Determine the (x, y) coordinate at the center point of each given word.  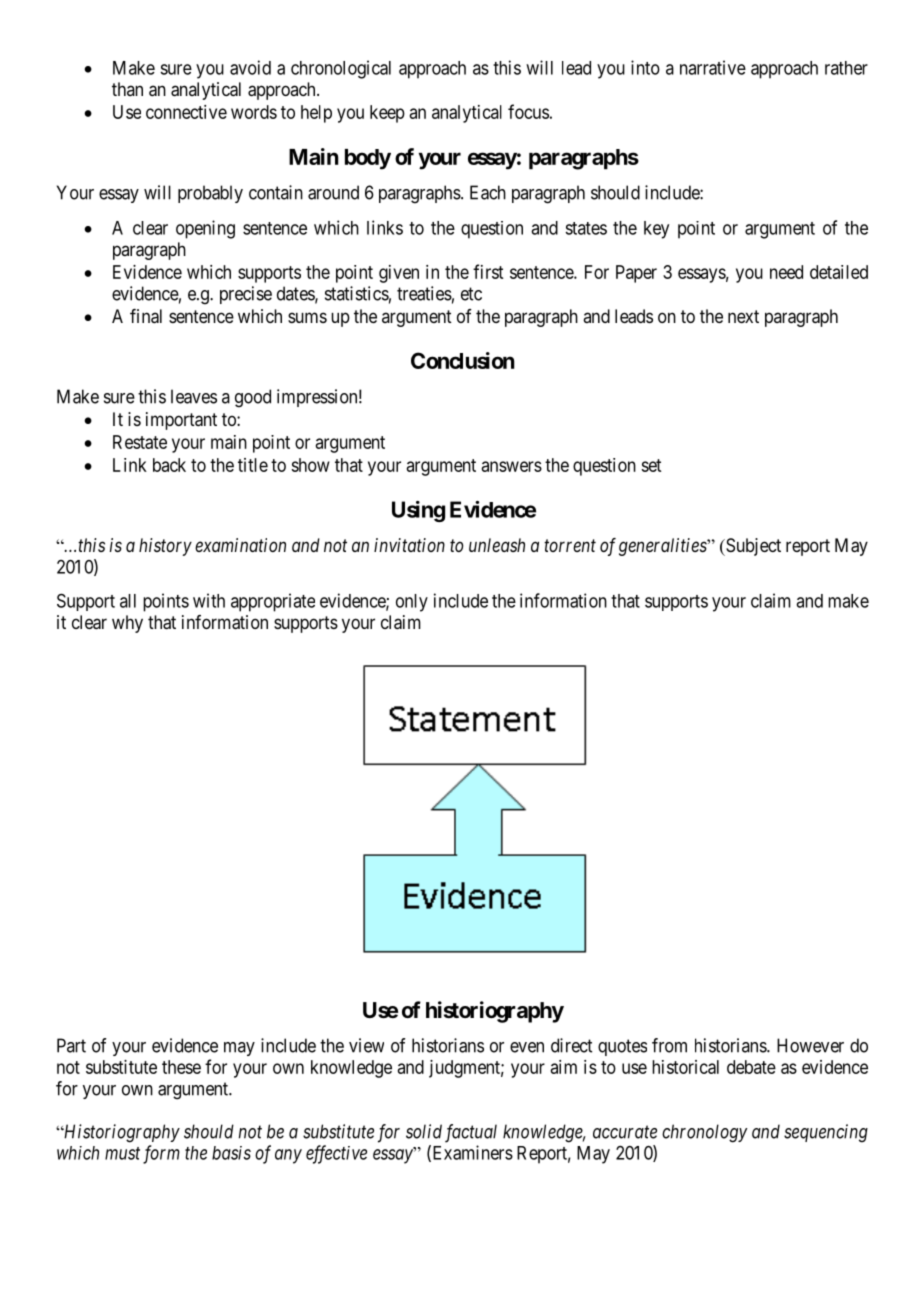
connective (186, 112)
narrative (713, 67)
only (412, 603)
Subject (752, 547)
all (128, 601)
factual (471, 1133)
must (122, 1153)
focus (528, 111)
